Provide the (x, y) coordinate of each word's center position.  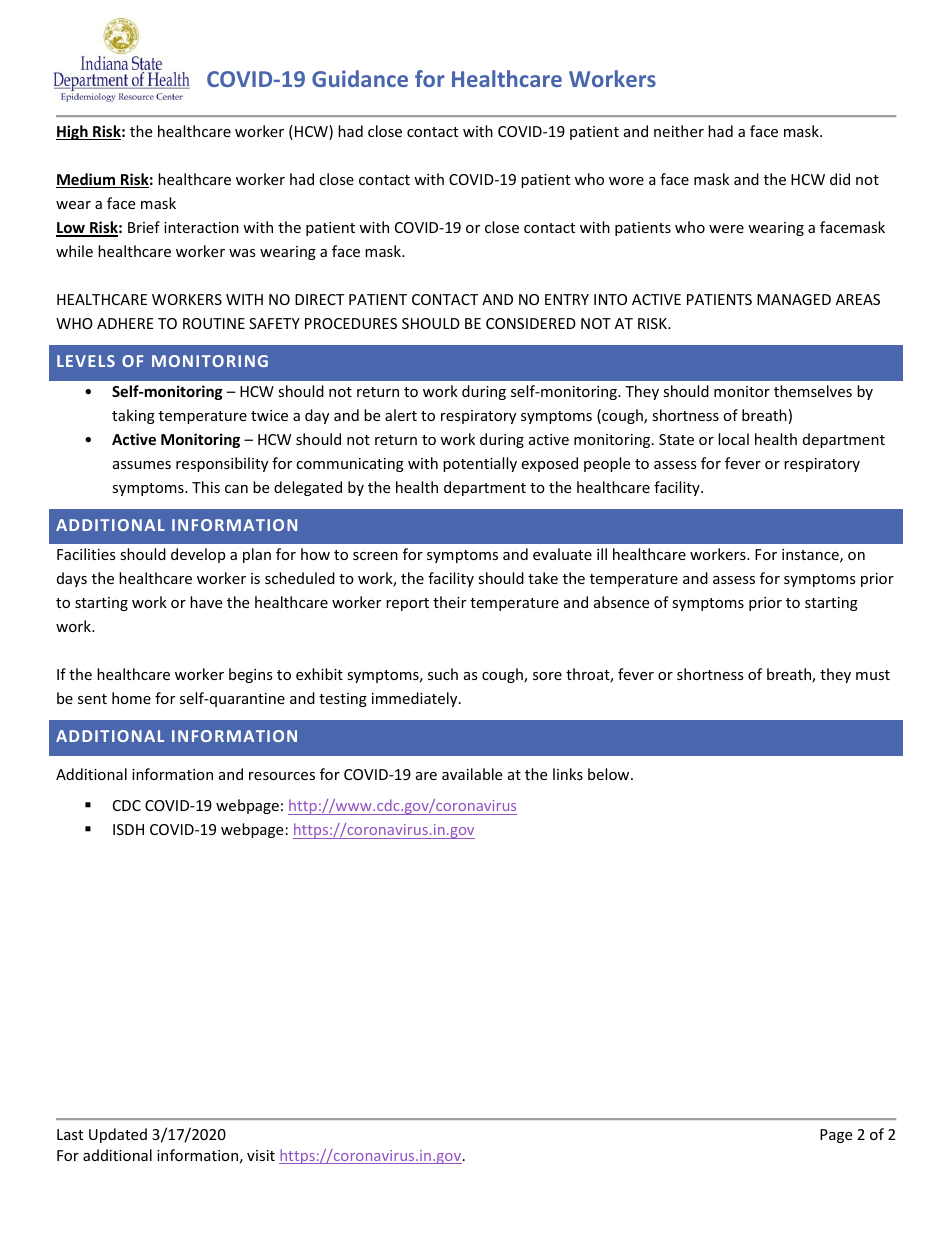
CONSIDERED (531, 323)
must (873, 675)
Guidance (360, 78)
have (206, 602)
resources (282, 776)
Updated (118, 1135)
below (610, 774)
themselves (813, 391)
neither (679, 131)
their (449, 602)
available (472, 774)
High (73, 132)
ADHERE (125, 323)
